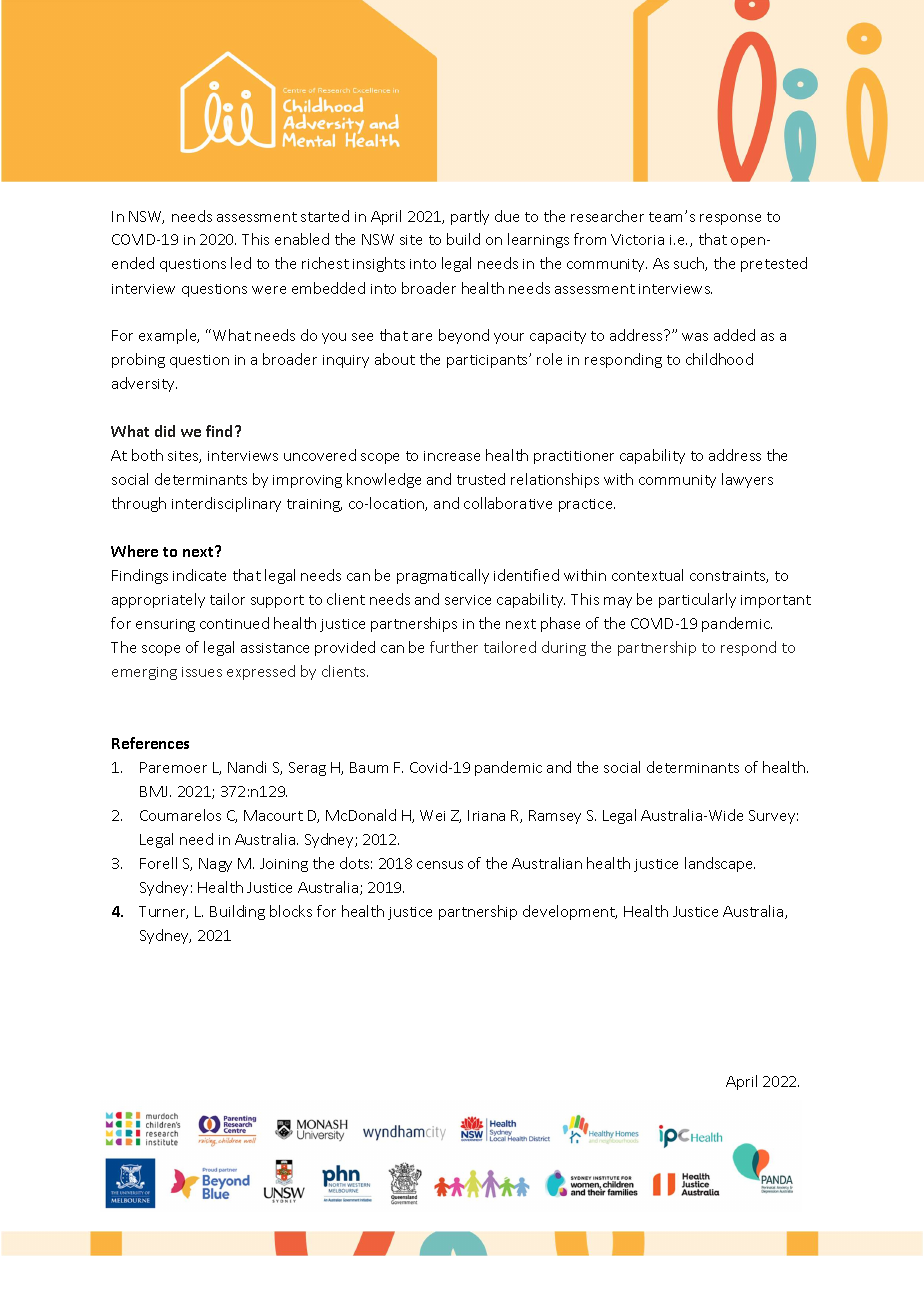 The height and width of the screenshot is (1308, 924). I want to click on adversity, so click(144, 384).
